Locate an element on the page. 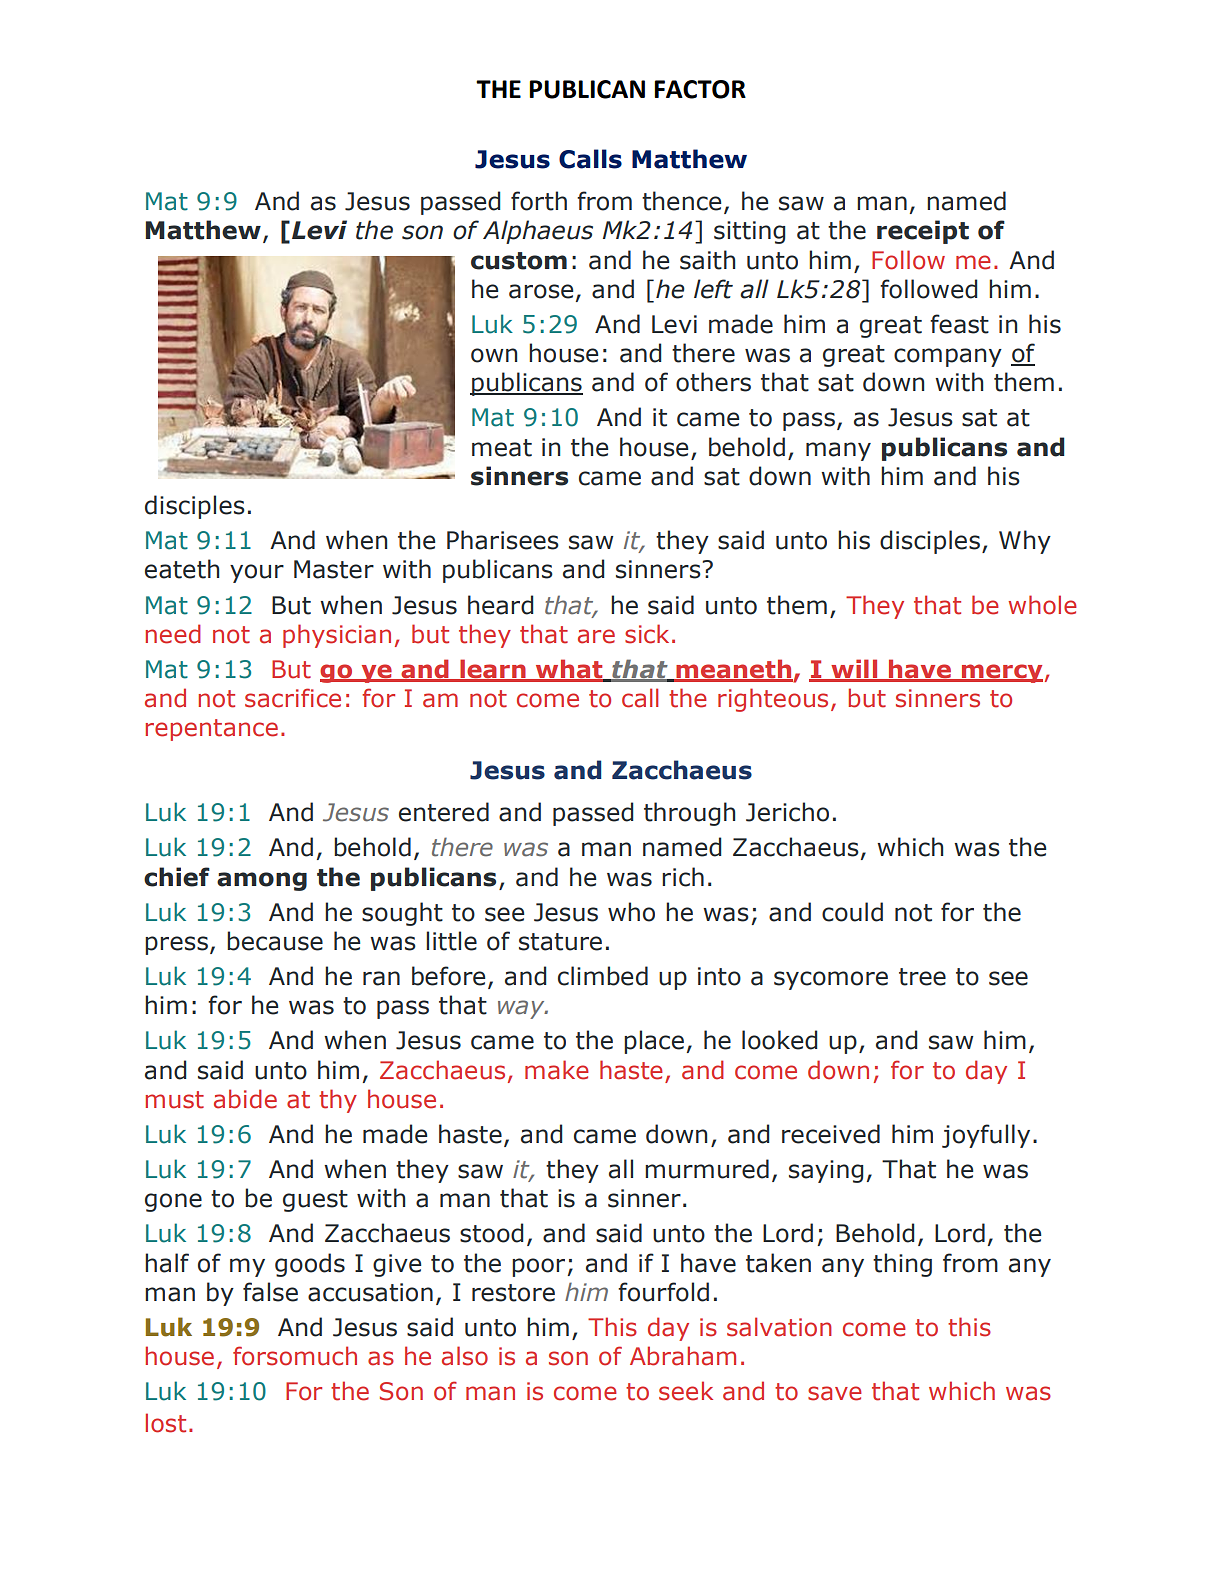 This document has width=1223, height=1583. FACTOR is located at coordinates (700, 89).
